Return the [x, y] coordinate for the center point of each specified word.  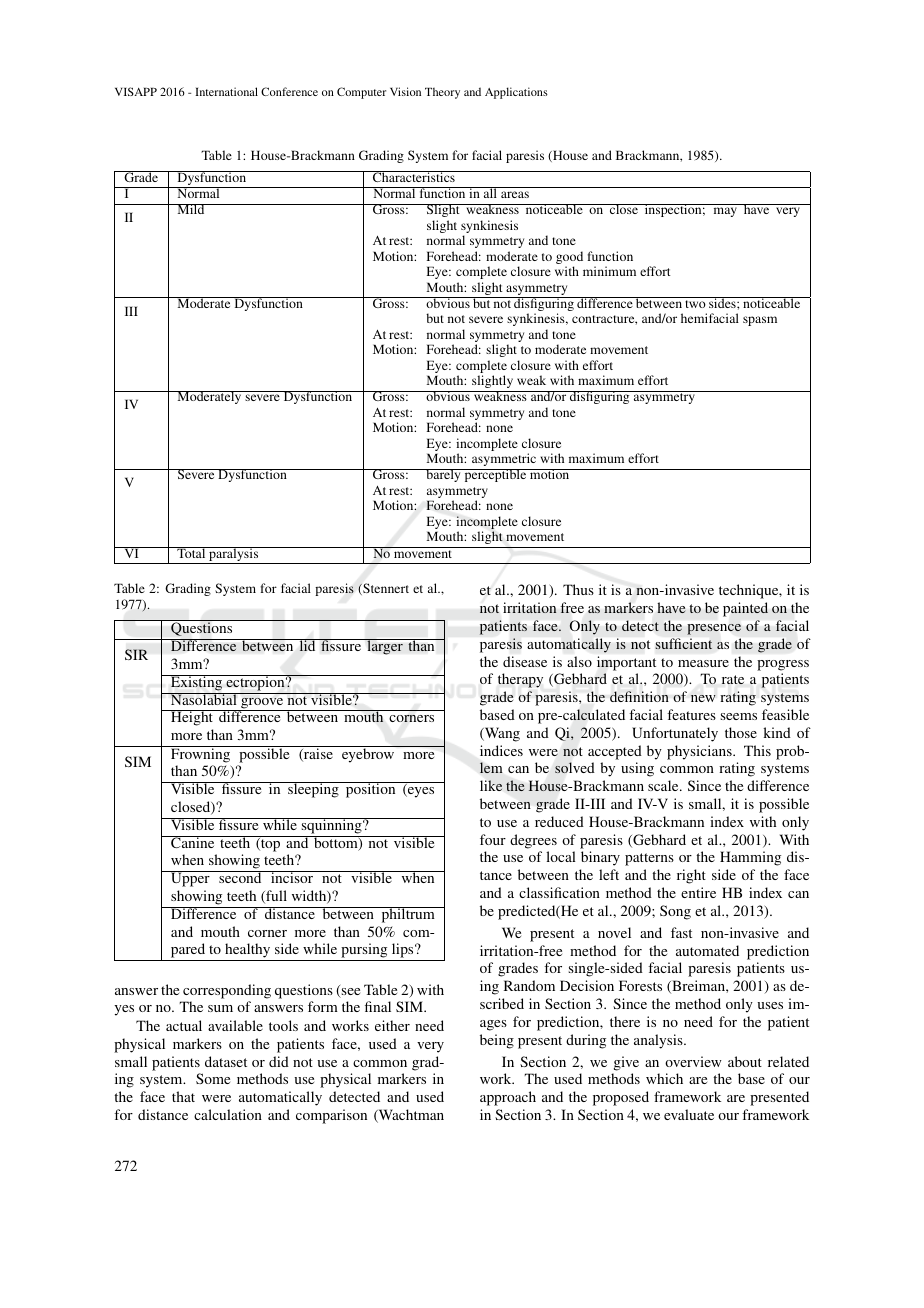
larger [385, 647]
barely [443, 475]
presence [714, 629]
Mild [191, 209]
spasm [760, 321]
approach [508, 1098]
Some [213, 1078]
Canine [193, 842]
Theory [442, 93]
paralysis [234, 555]
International [226, 91]
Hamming [750, 858]
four [493, 839]
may [725, 212]
